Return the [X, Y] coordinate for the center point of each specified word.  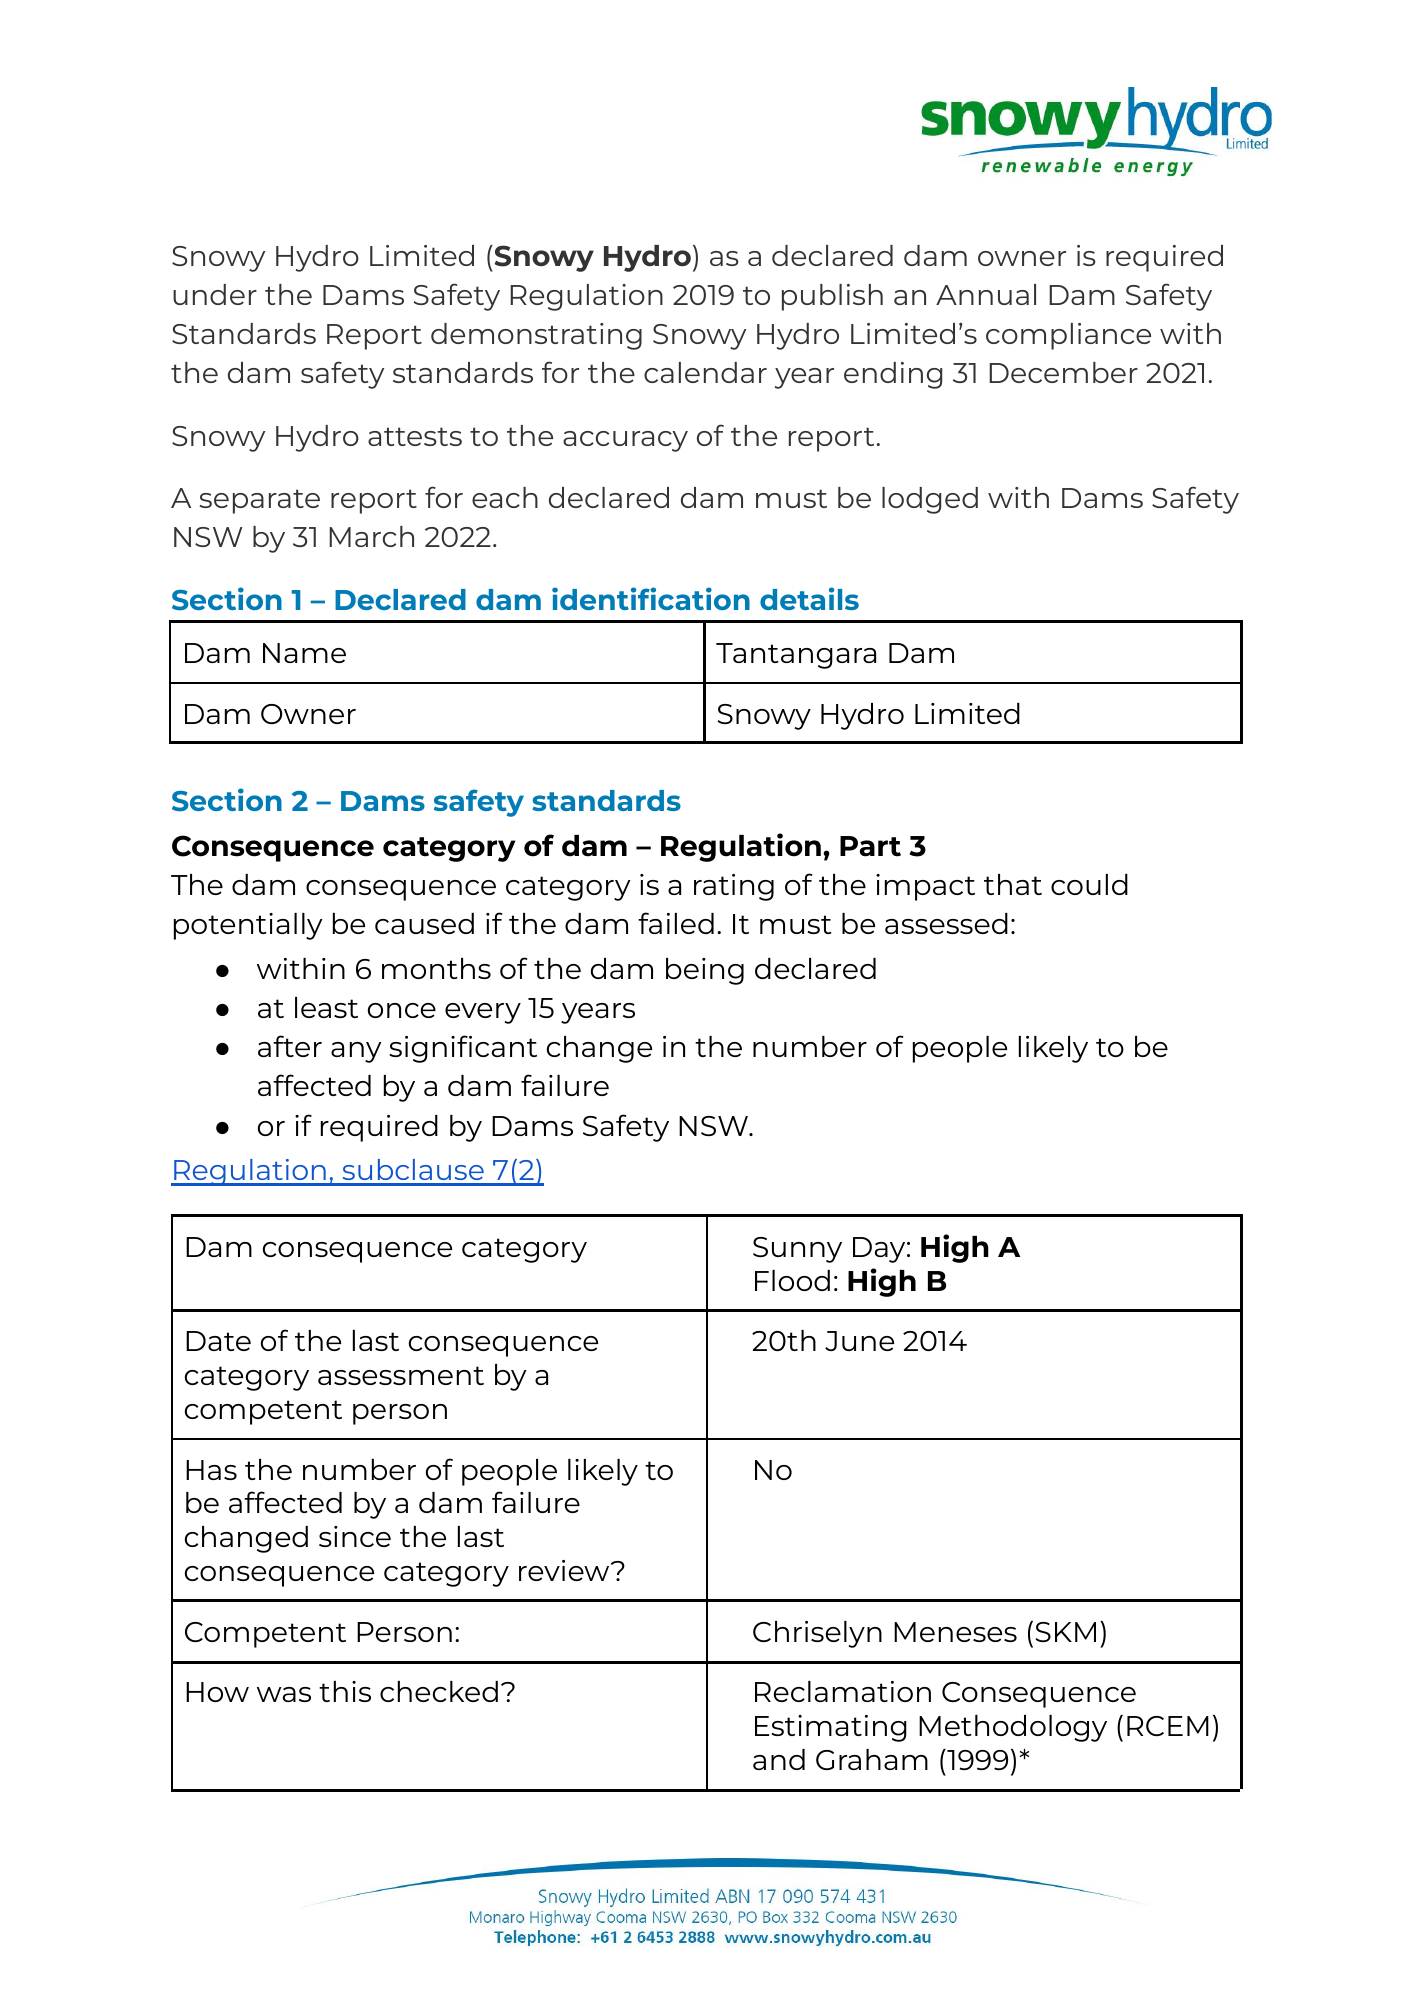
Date [218, 1341]
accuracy [625, 441]
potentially [248, 926]
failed [676, 923]
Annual [986, 294]
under [215, 294]
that [1013, 884]
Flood [792, 1280]
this [345, 1691]
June [859, 1341]
